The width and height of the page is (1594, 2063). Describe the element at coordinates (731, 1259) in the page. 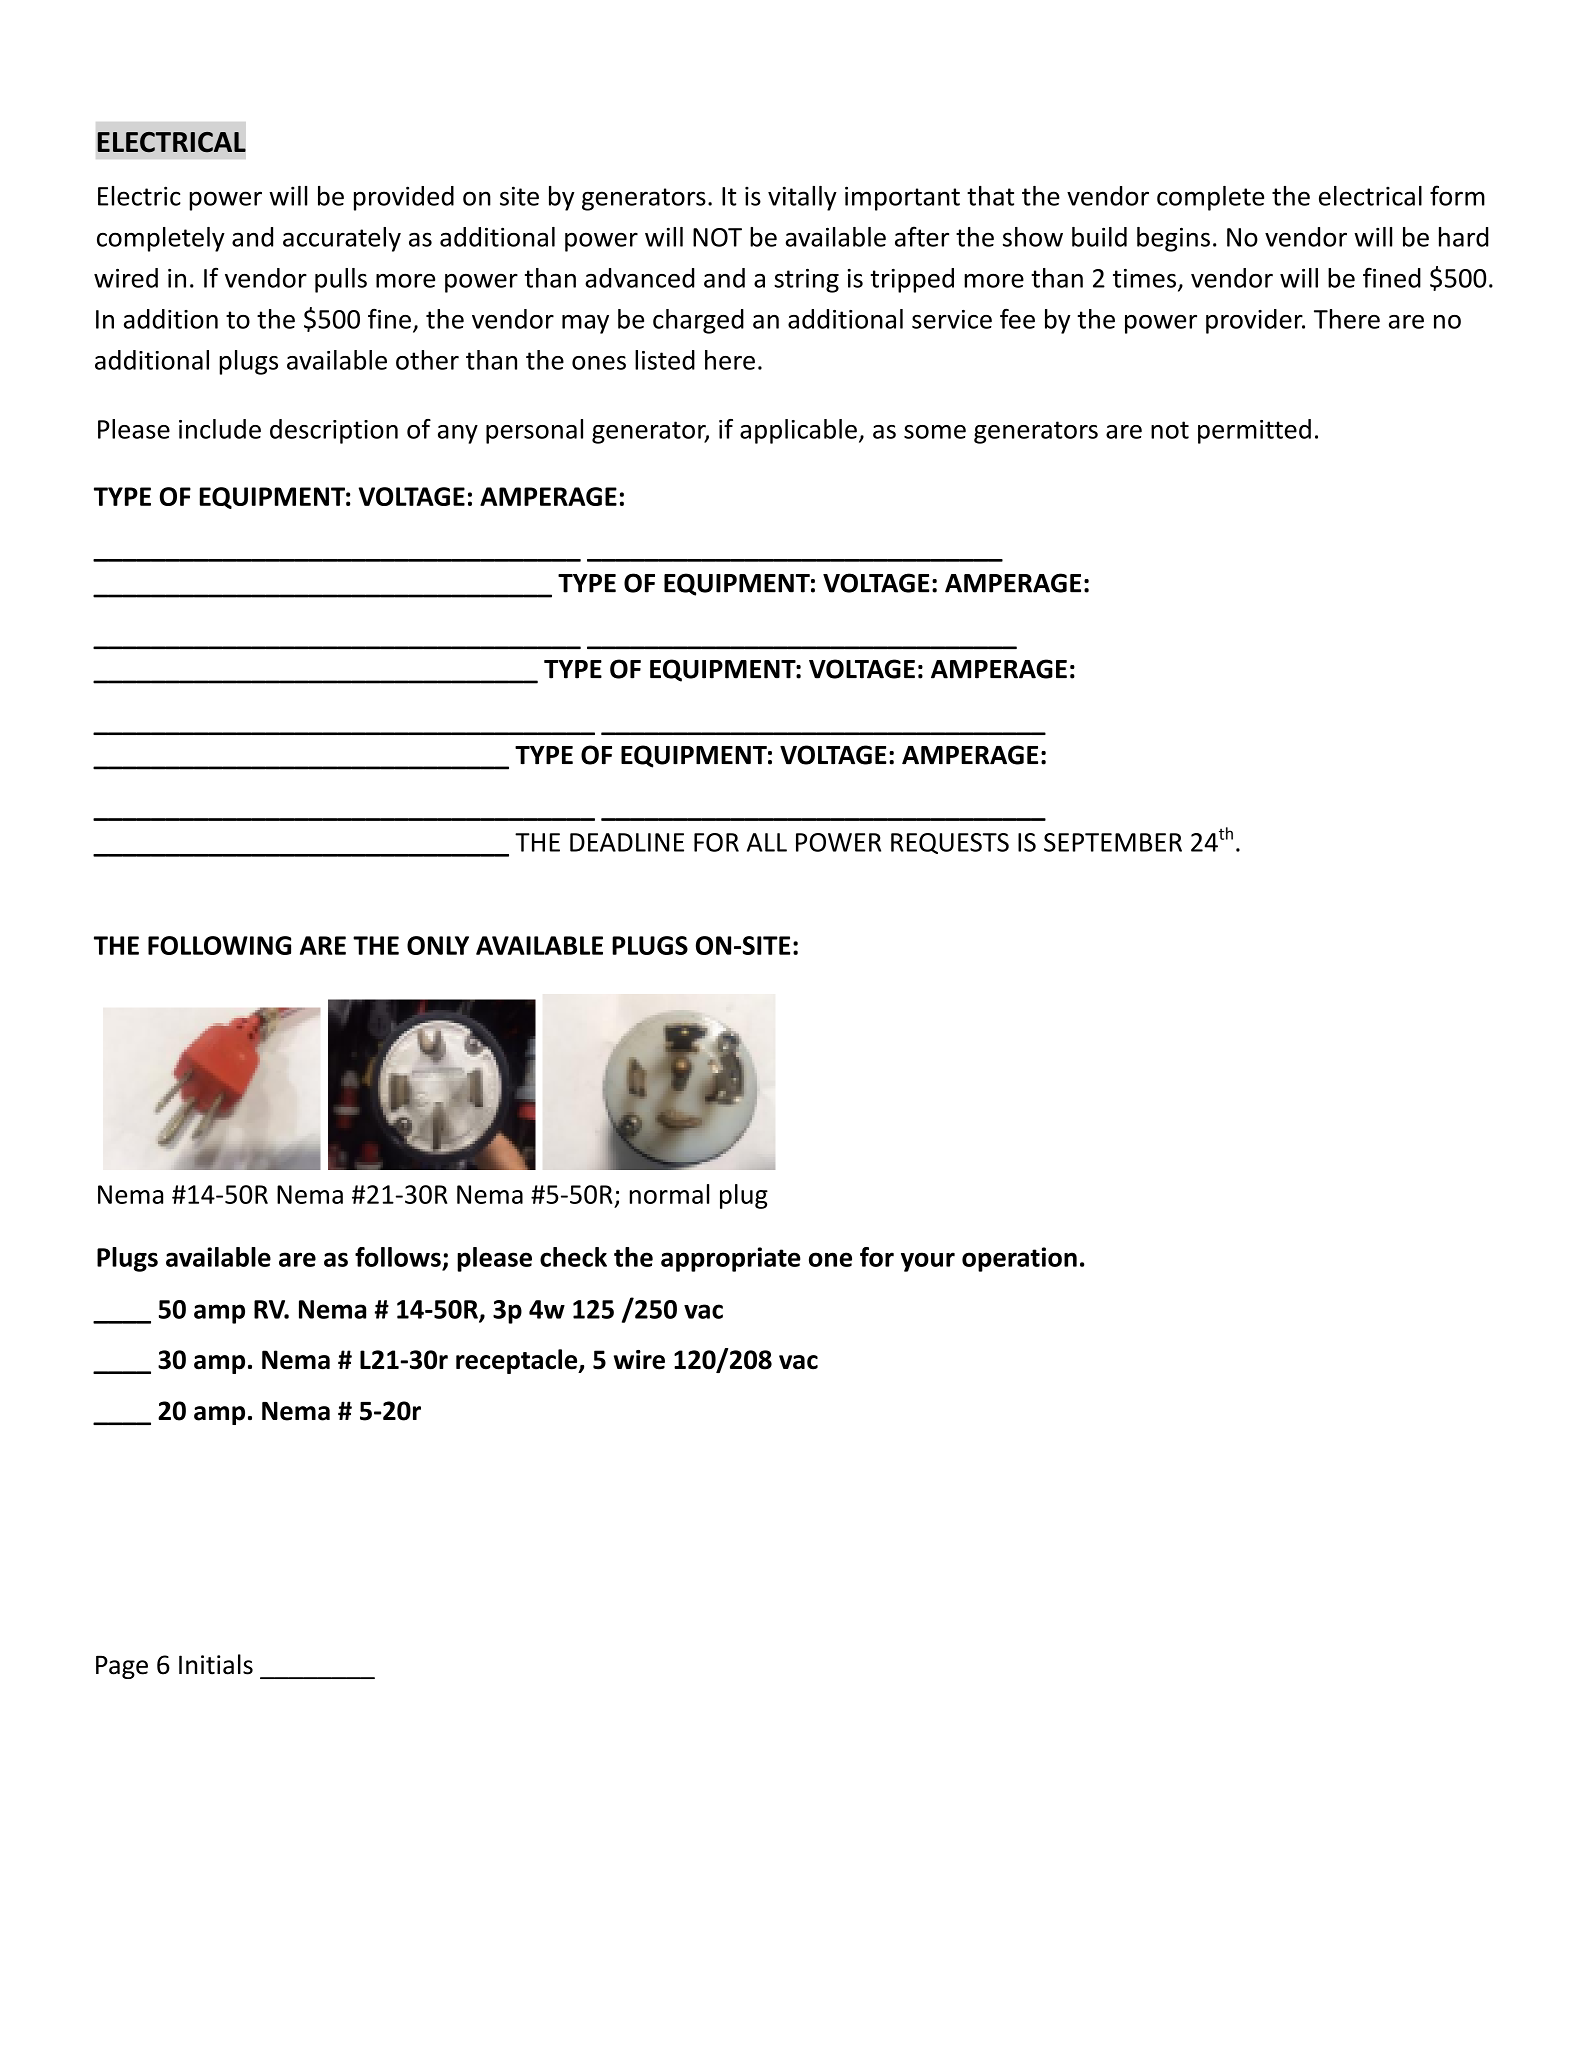

I see `appropriate` at that location.
